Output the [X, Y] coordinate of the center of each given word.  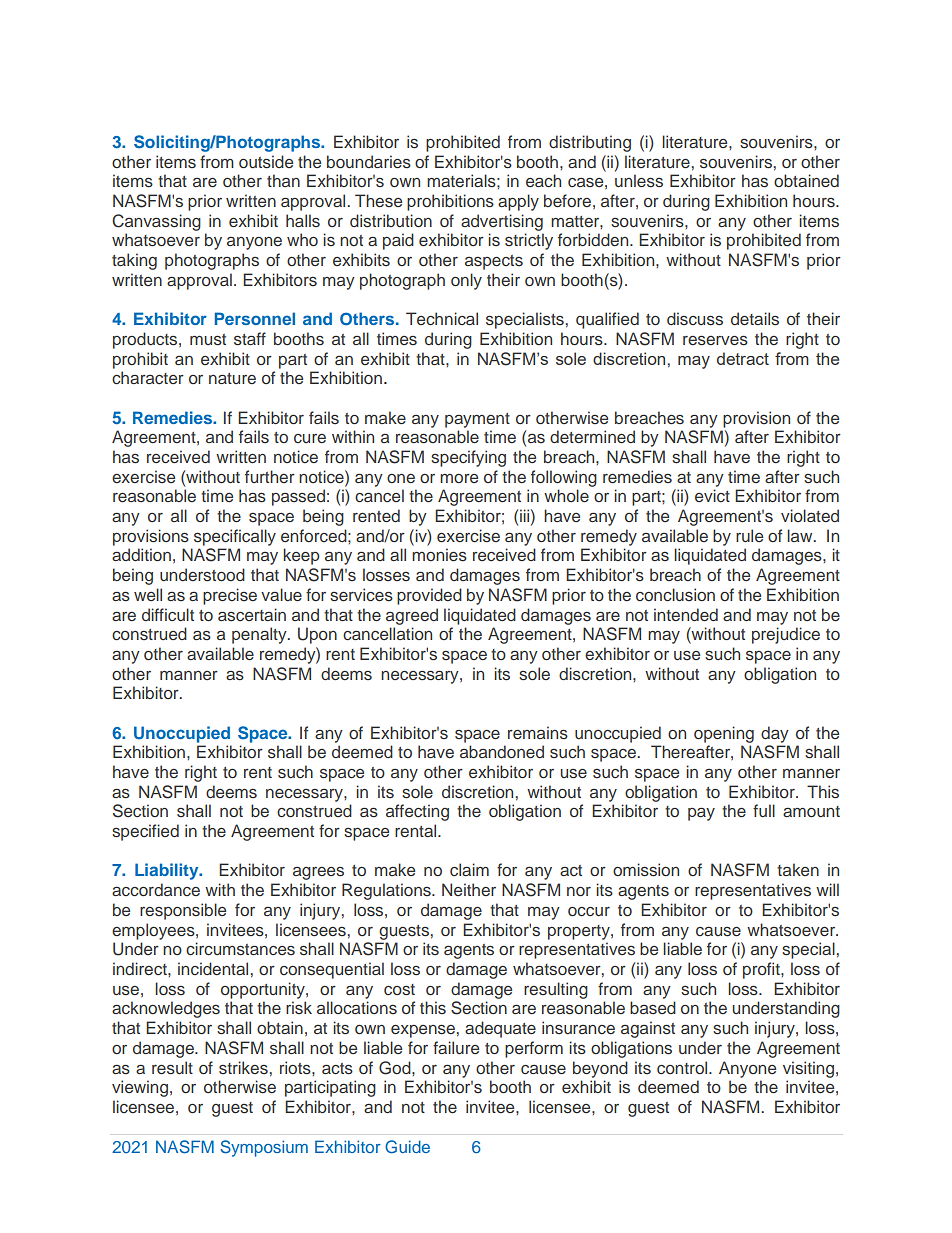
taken [798, 869]
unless [639, 181]
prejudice [786, 635]
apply [518, 202]
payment [477, 420]
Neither [469, 889]
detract [743, 358]
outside [266, 162]
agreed [412, 616]
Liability [168, 871]
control [683, 1067]
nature [232, 378]
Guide [407, 1147]
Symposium [264, 1148]
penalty [260, 635]
